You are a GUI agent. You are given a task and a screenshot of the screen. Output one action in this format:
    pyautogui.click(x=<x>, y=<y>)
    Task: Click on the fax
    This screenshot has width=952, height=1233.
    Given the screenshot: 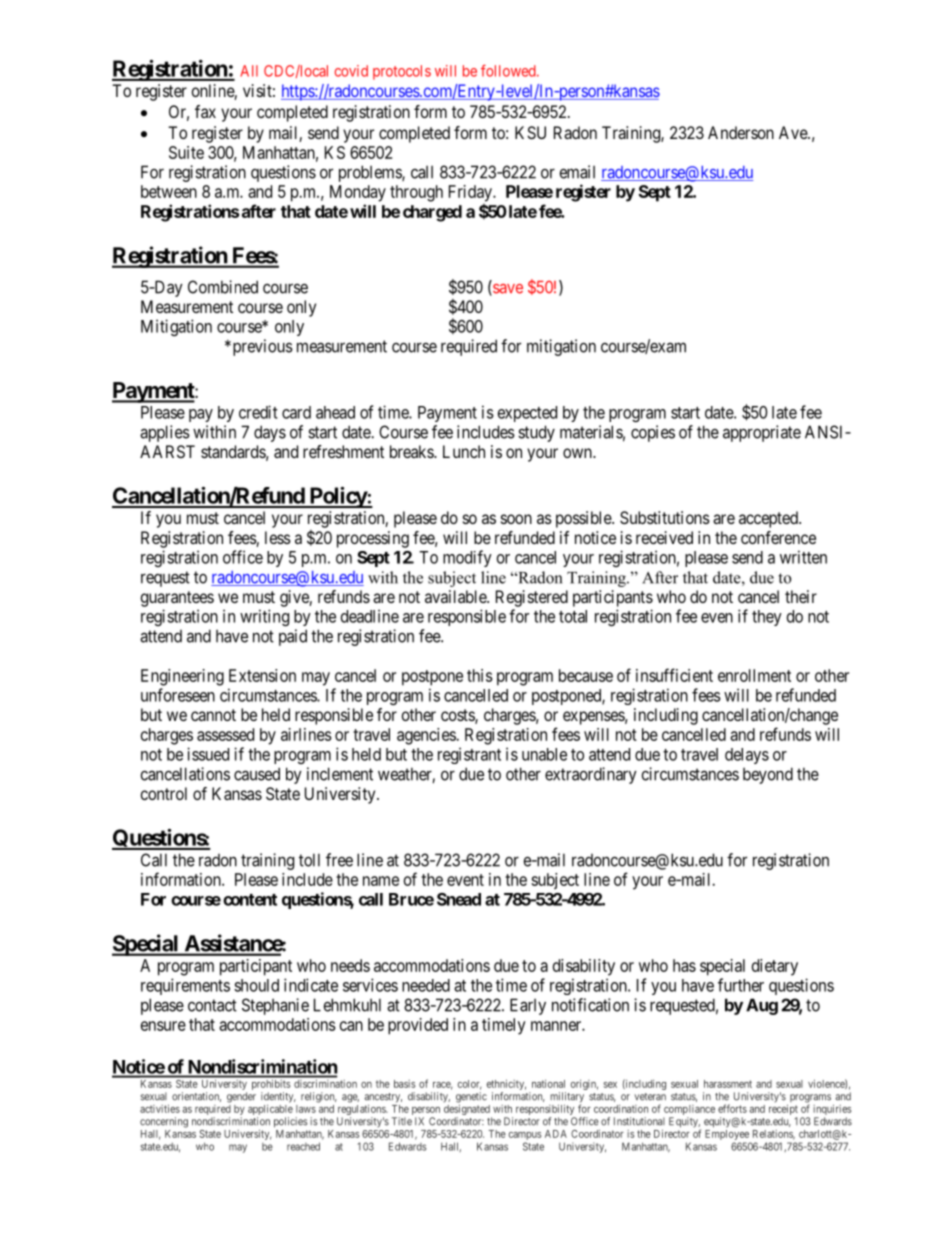 What is the action you would take?
    pyautogui.click(x=205, y=111)
